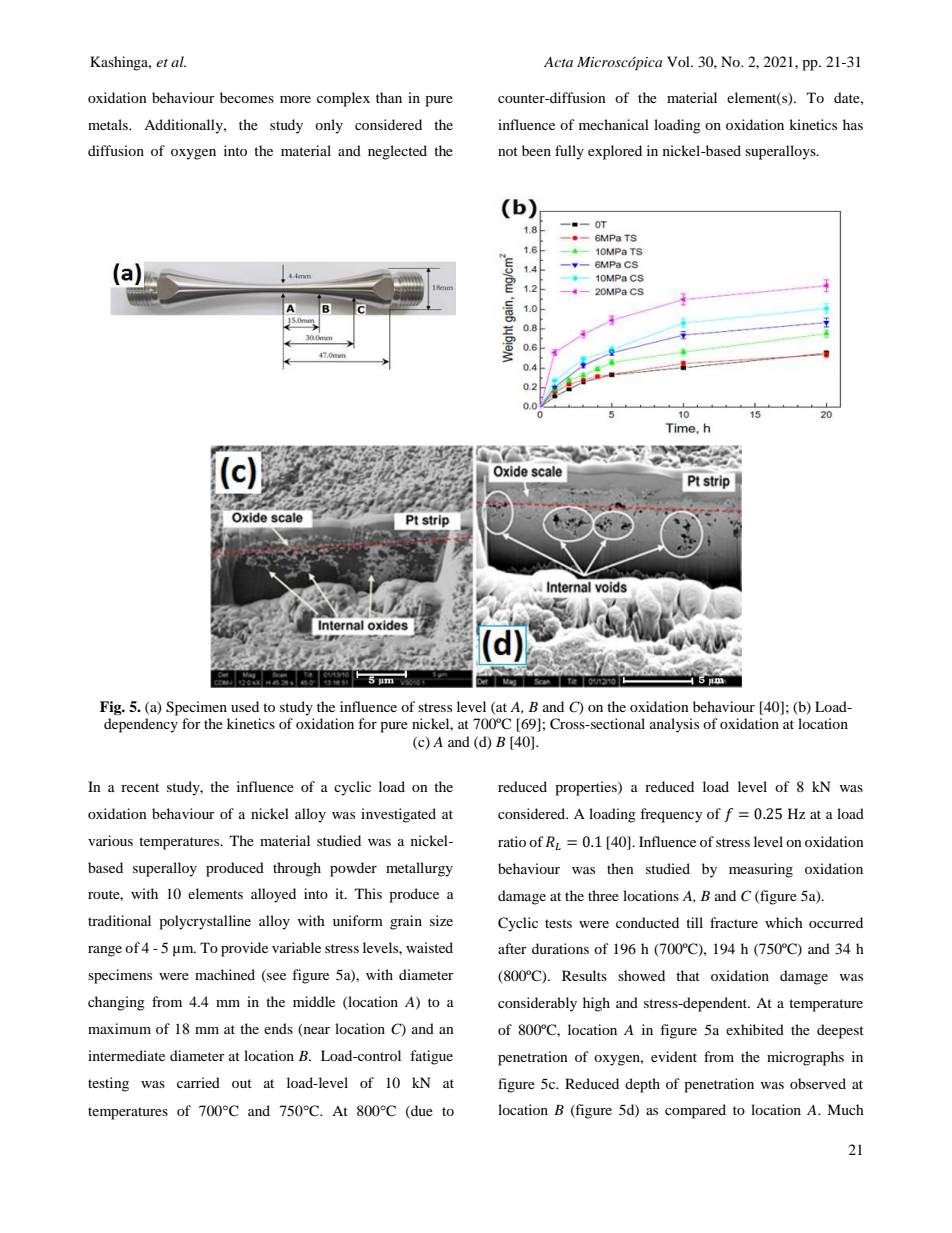 This page has width=952, height=1233. What do you see at coordinates (508, 151) in the page?
I see `not` at bounding box center [508, 151].
